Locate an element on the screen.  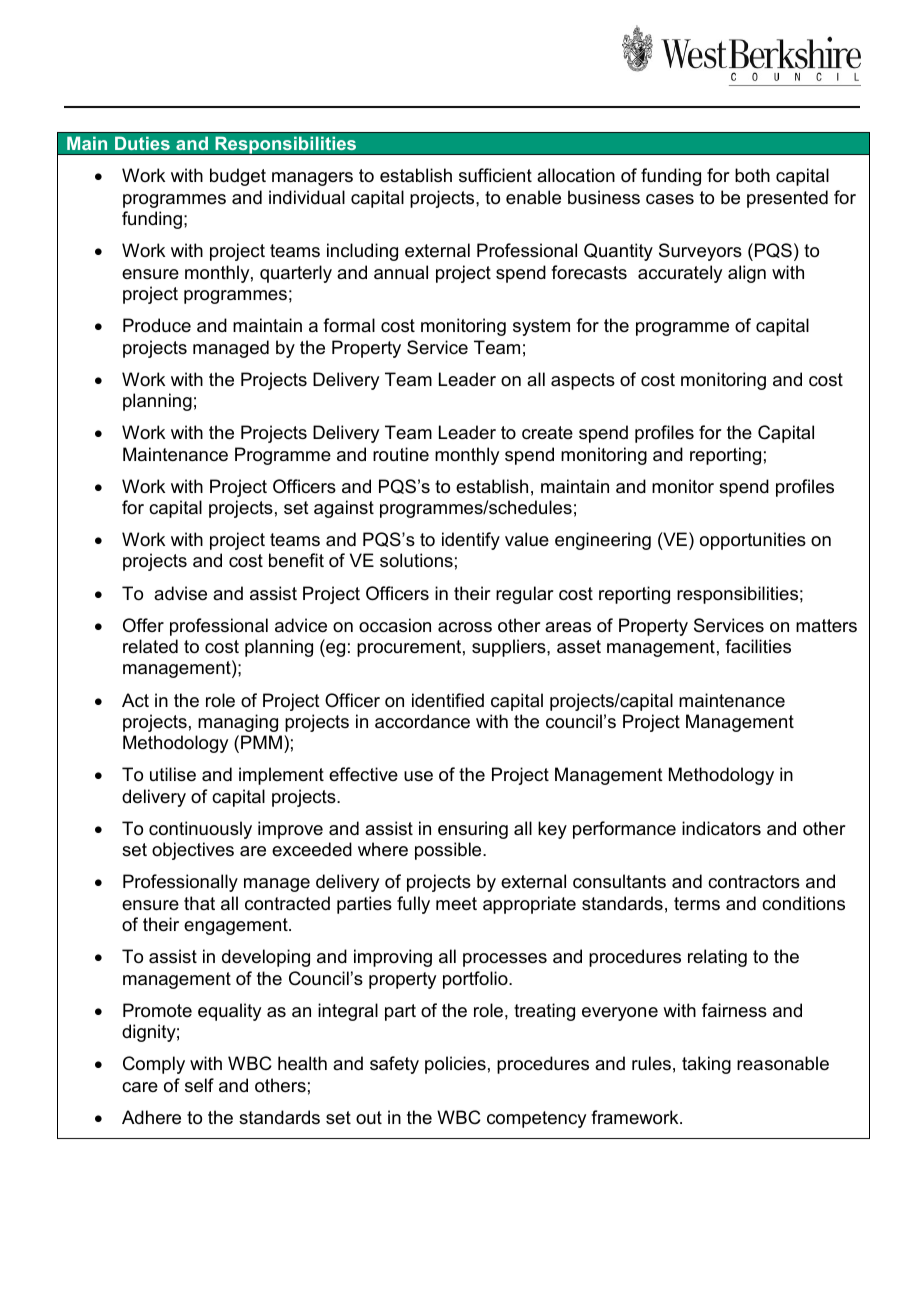
contractors is located at coordinates (754, 882).
